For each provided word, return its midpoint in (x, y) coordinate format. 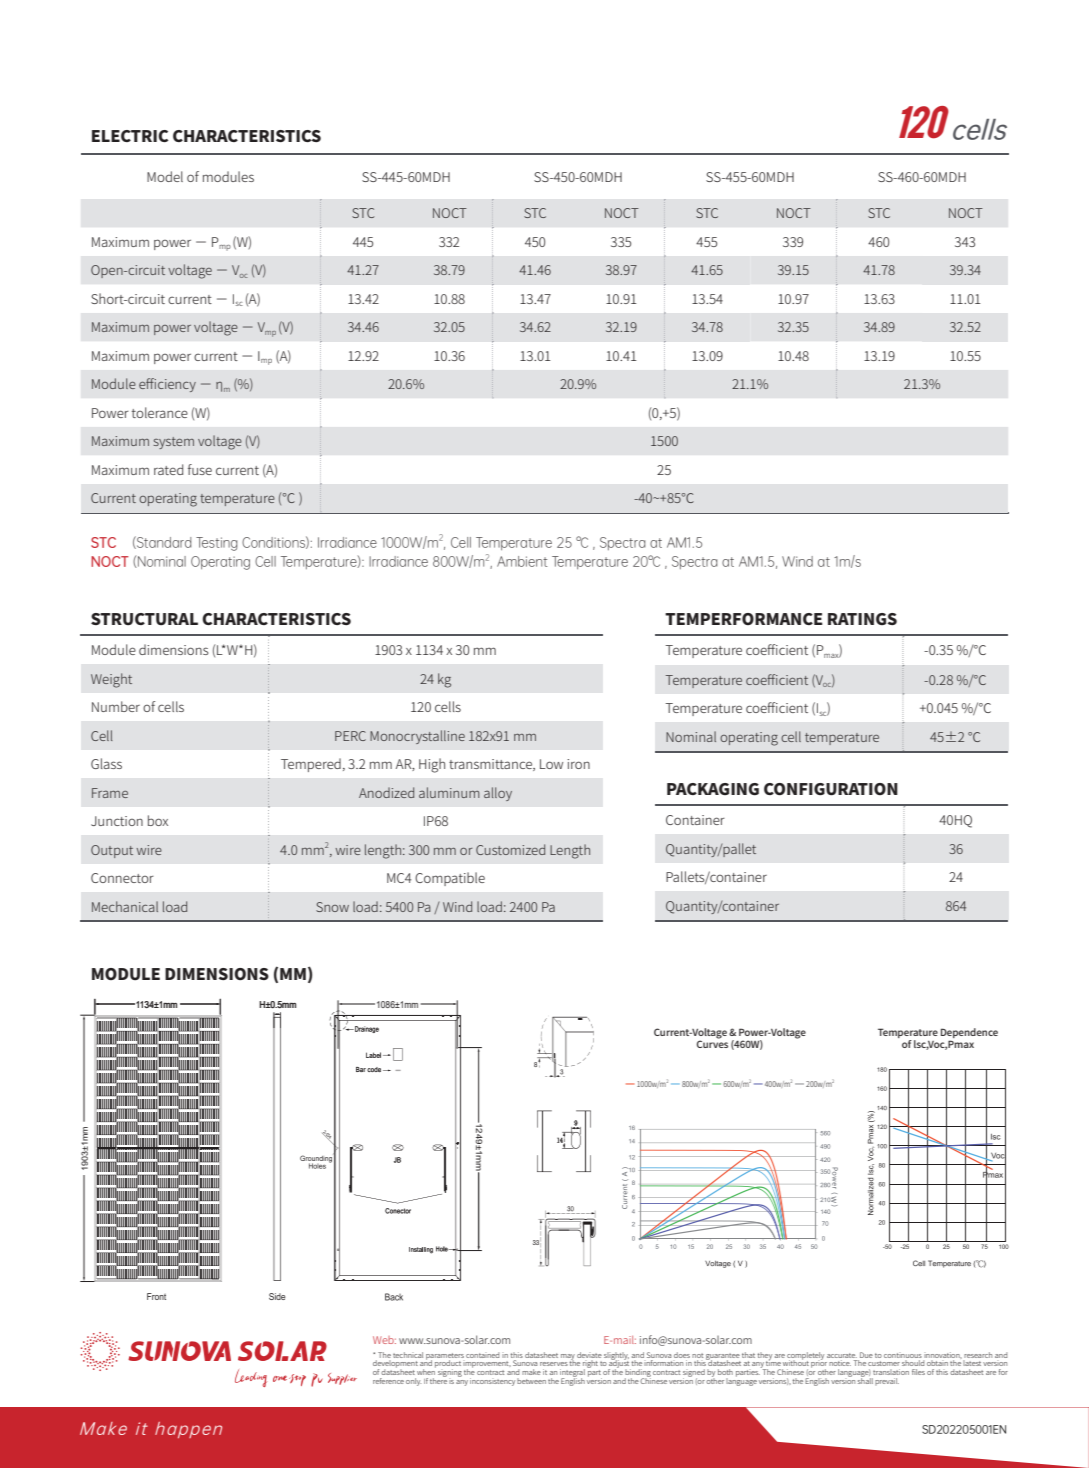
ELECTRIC (130, 136)
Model (165, 176)
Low (551, 764)
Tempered (311, 765)
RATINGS (862, 619)
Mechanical (125, 906)
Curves (712, 1044)
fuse (200, 469)
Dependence (969, 1034)
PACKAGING (713, 789)
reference (388, 1381)
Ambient (522, 561)
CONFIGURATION (831, 789)
